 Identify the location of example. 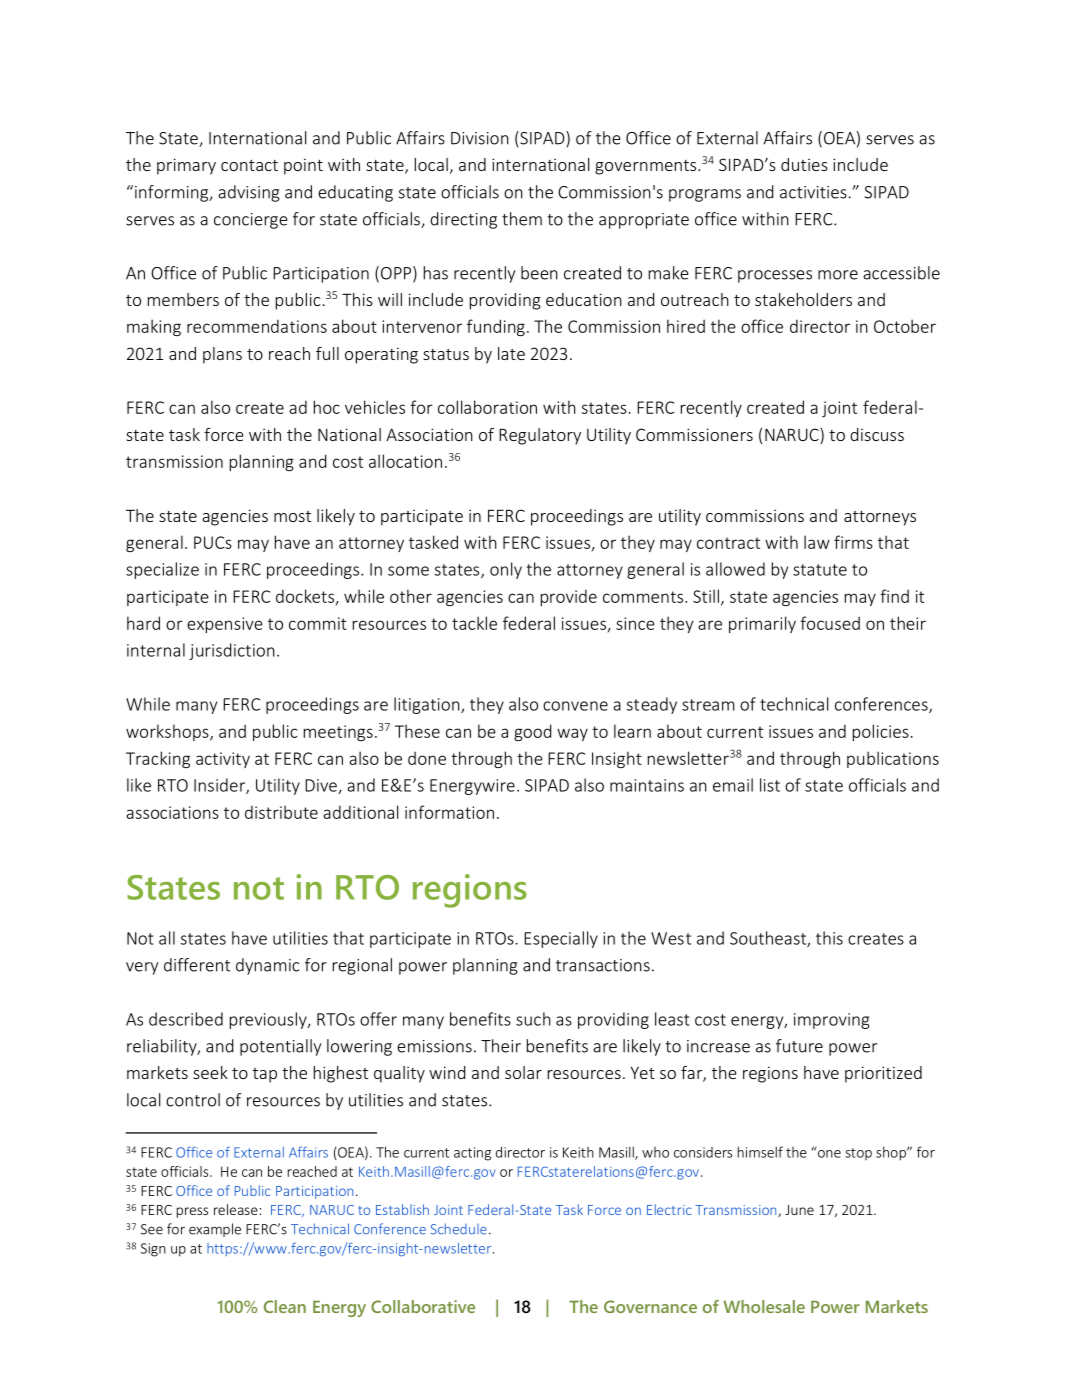
(215, 1230).
